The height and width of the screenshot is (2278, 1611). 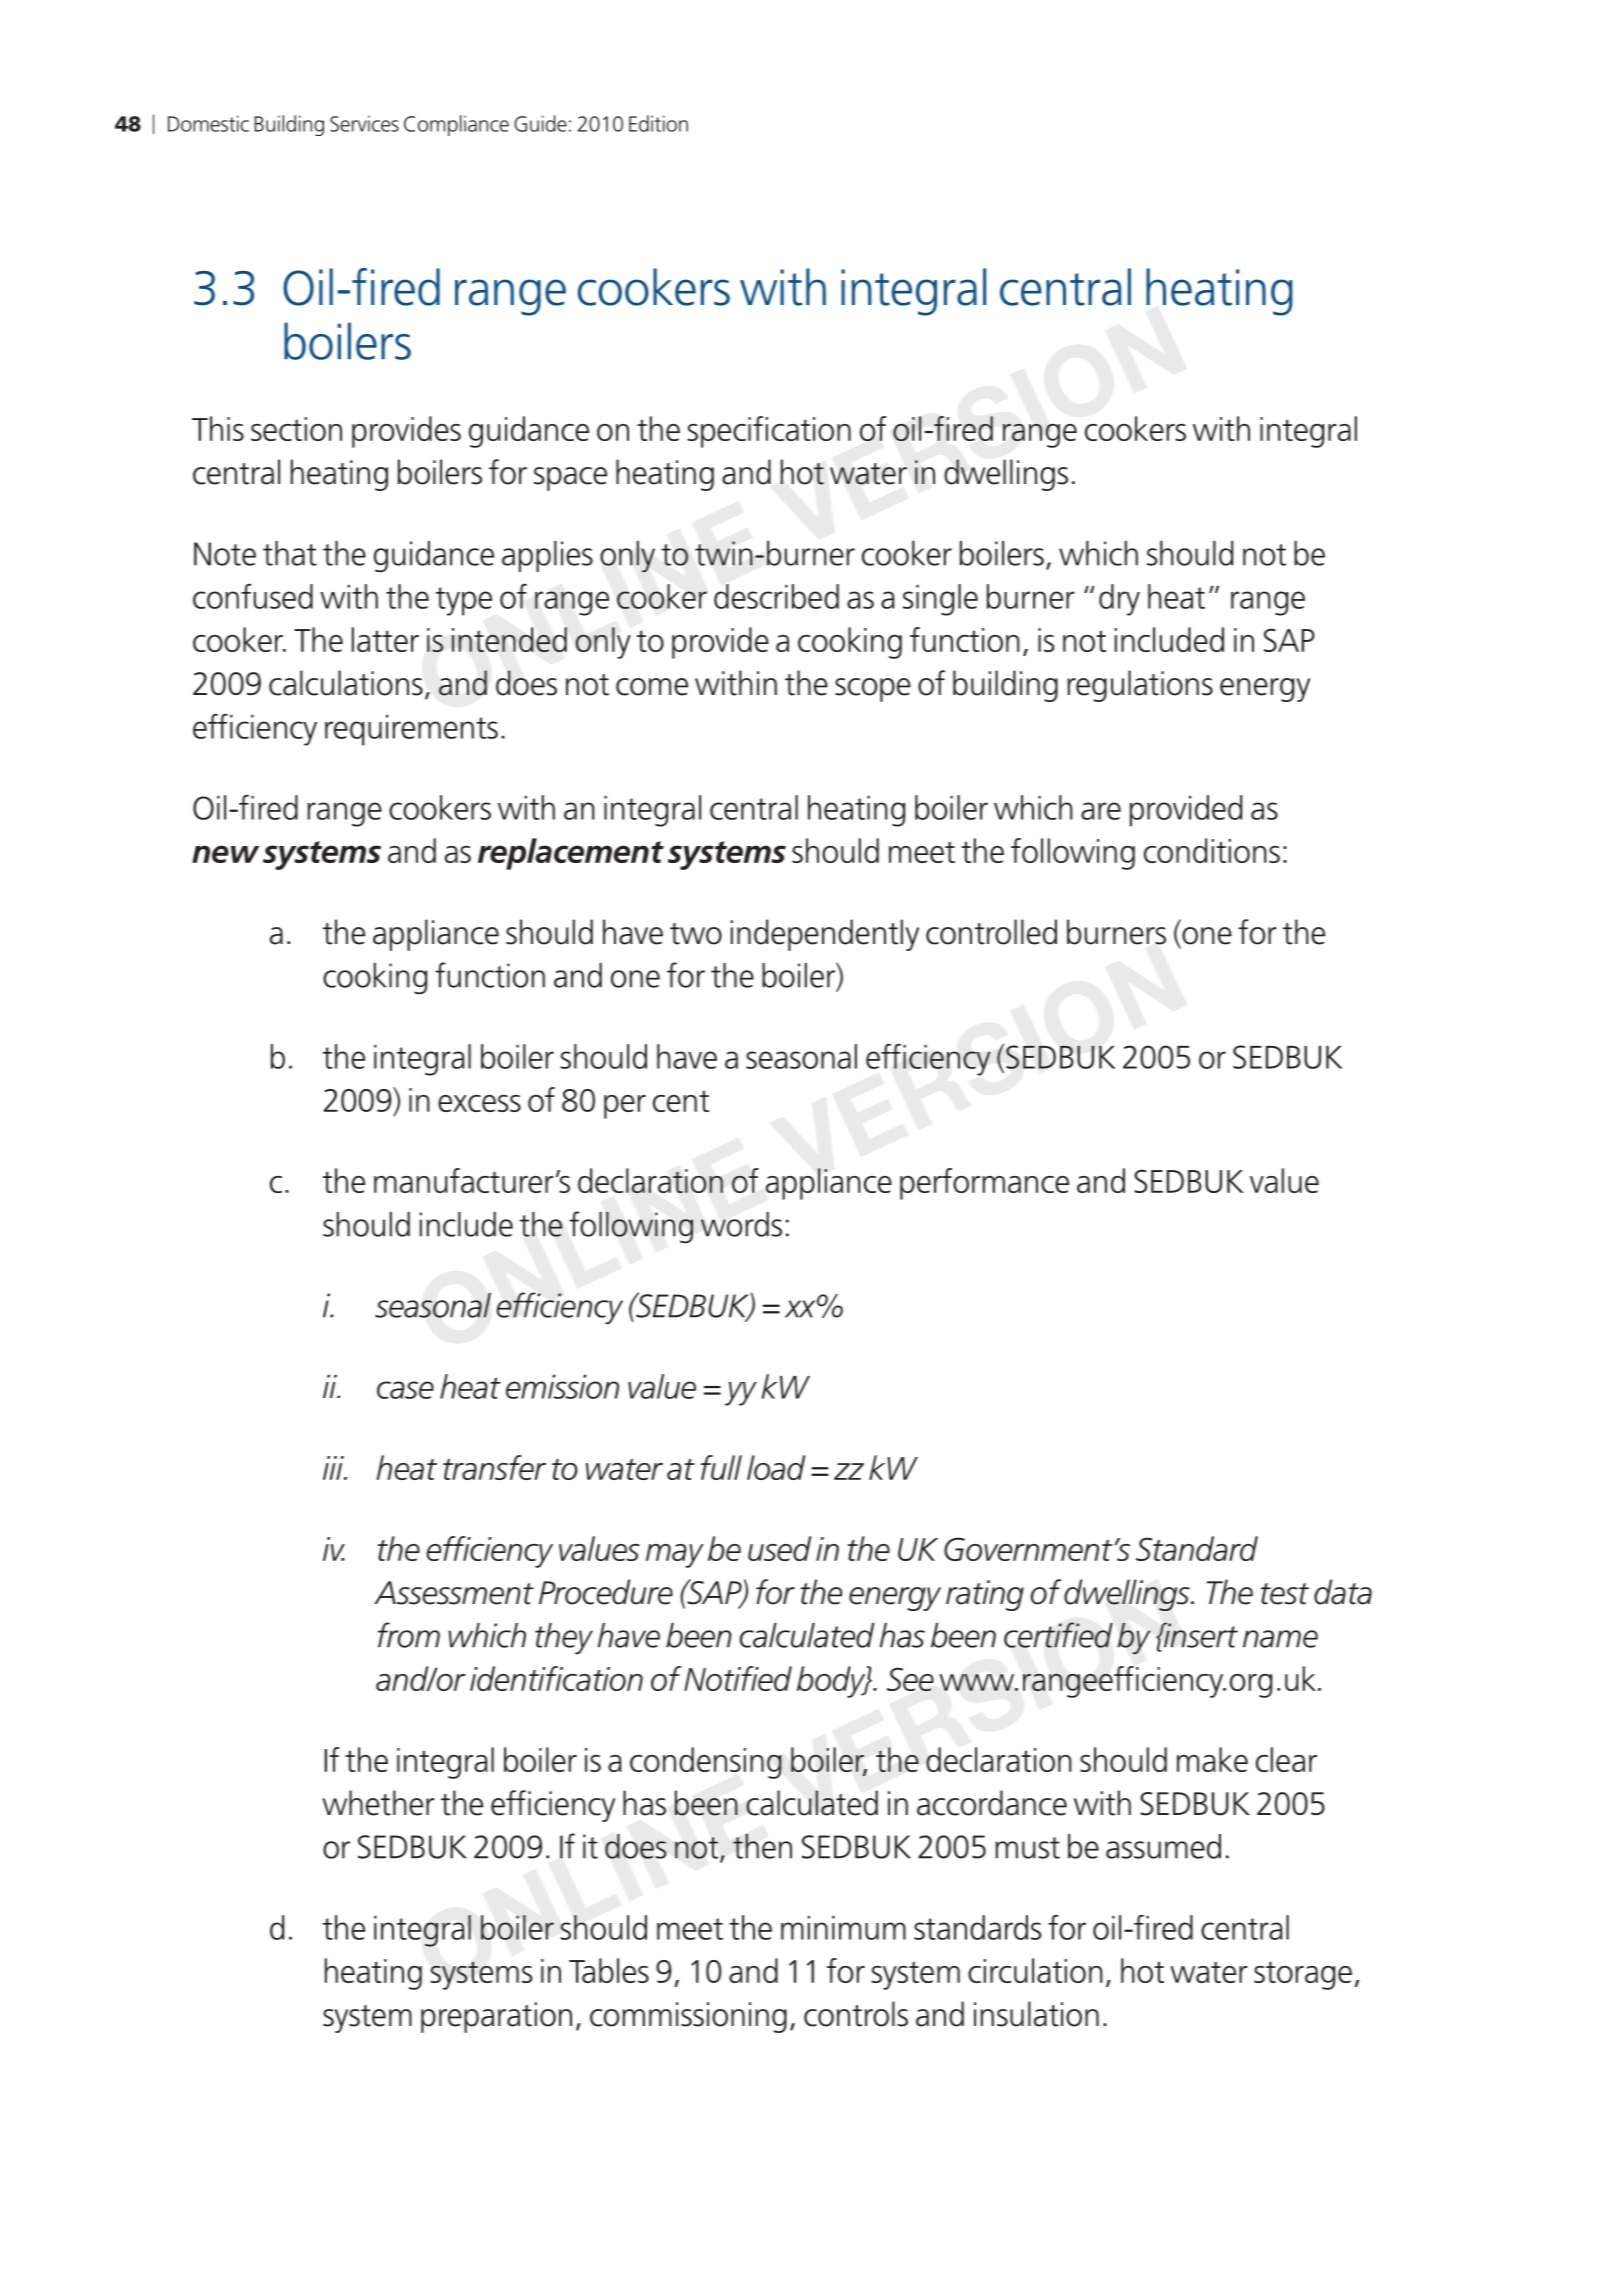 What do you see at coordinates (843, 1928) in the screenshot?
I see `minimum` at bounding box center [843, 1928].
